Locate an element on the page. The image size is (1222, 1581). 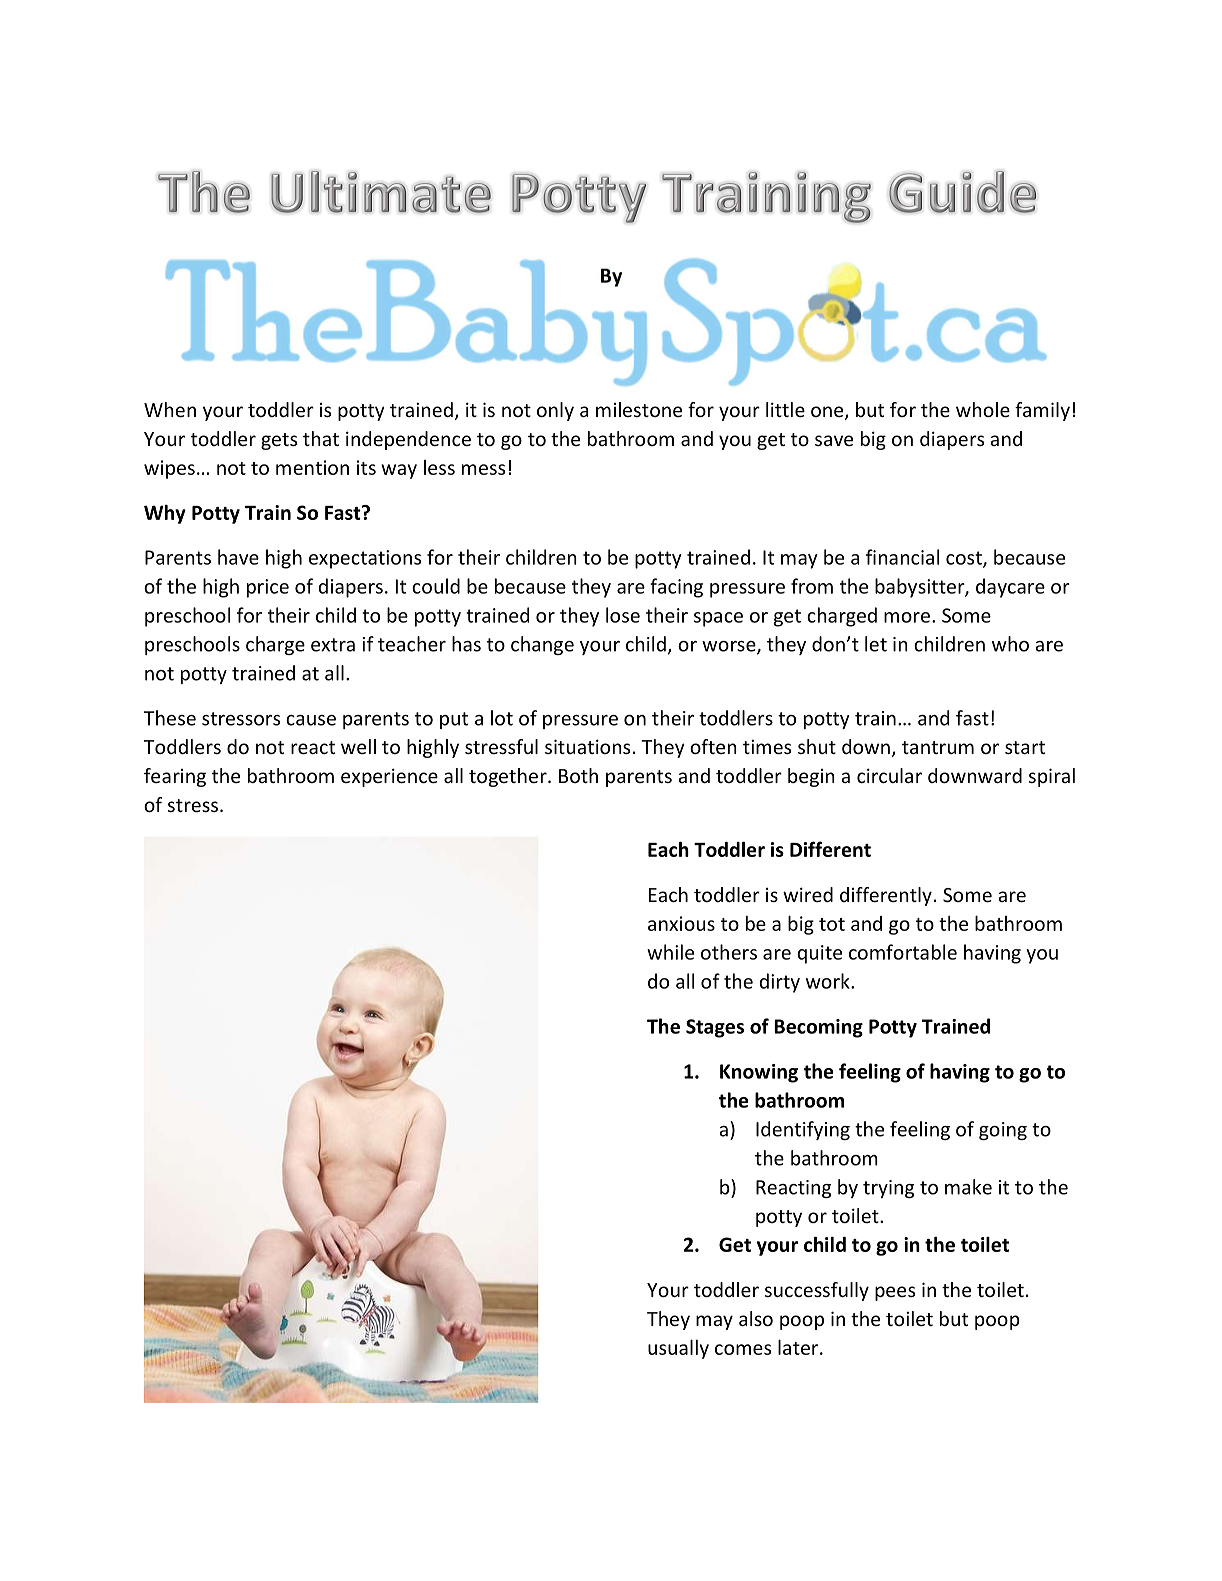
fearing is located at coordinates (175, 777).
